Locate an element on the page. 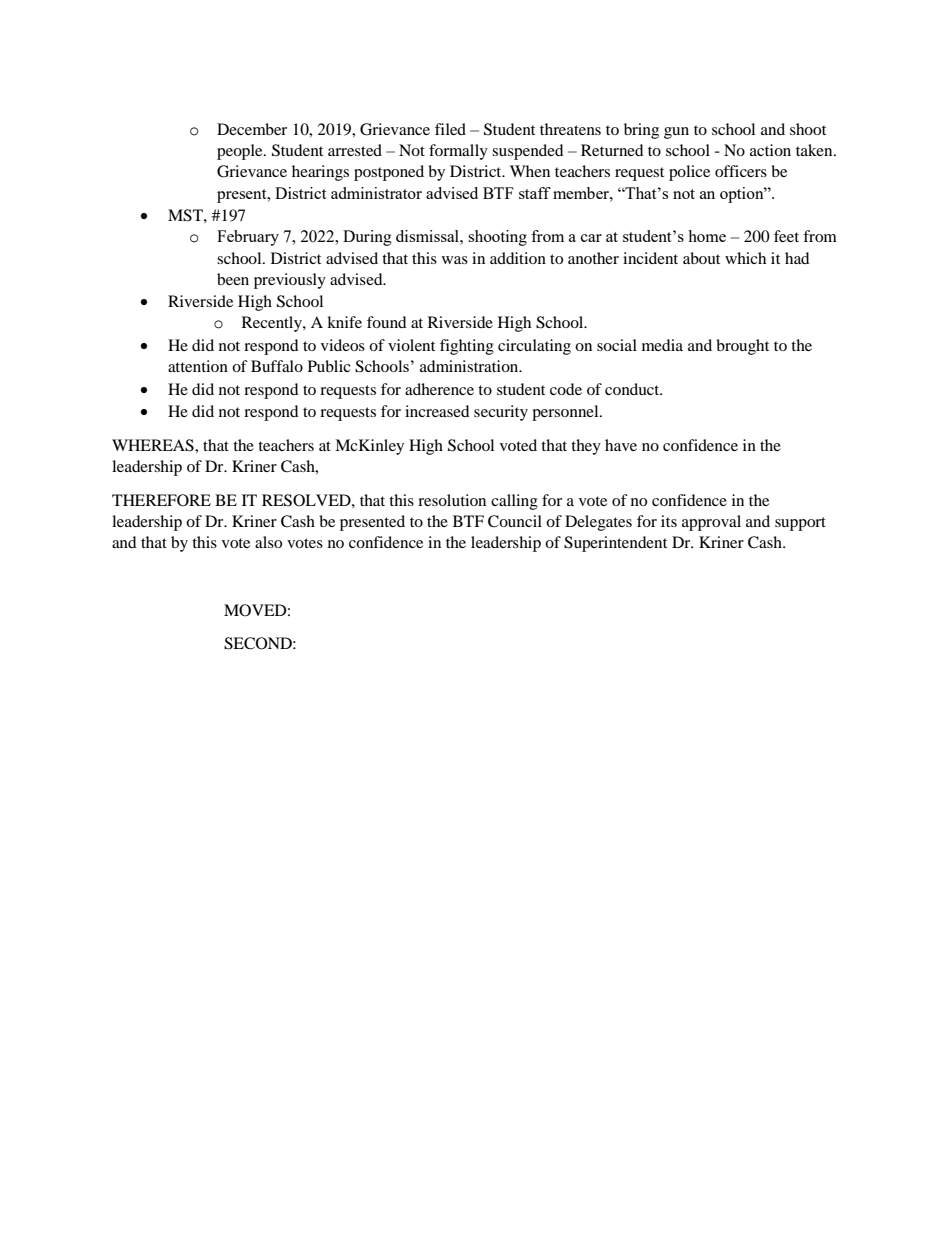 The image size is (952, 1233). also is located at coordinates (268, 542).
